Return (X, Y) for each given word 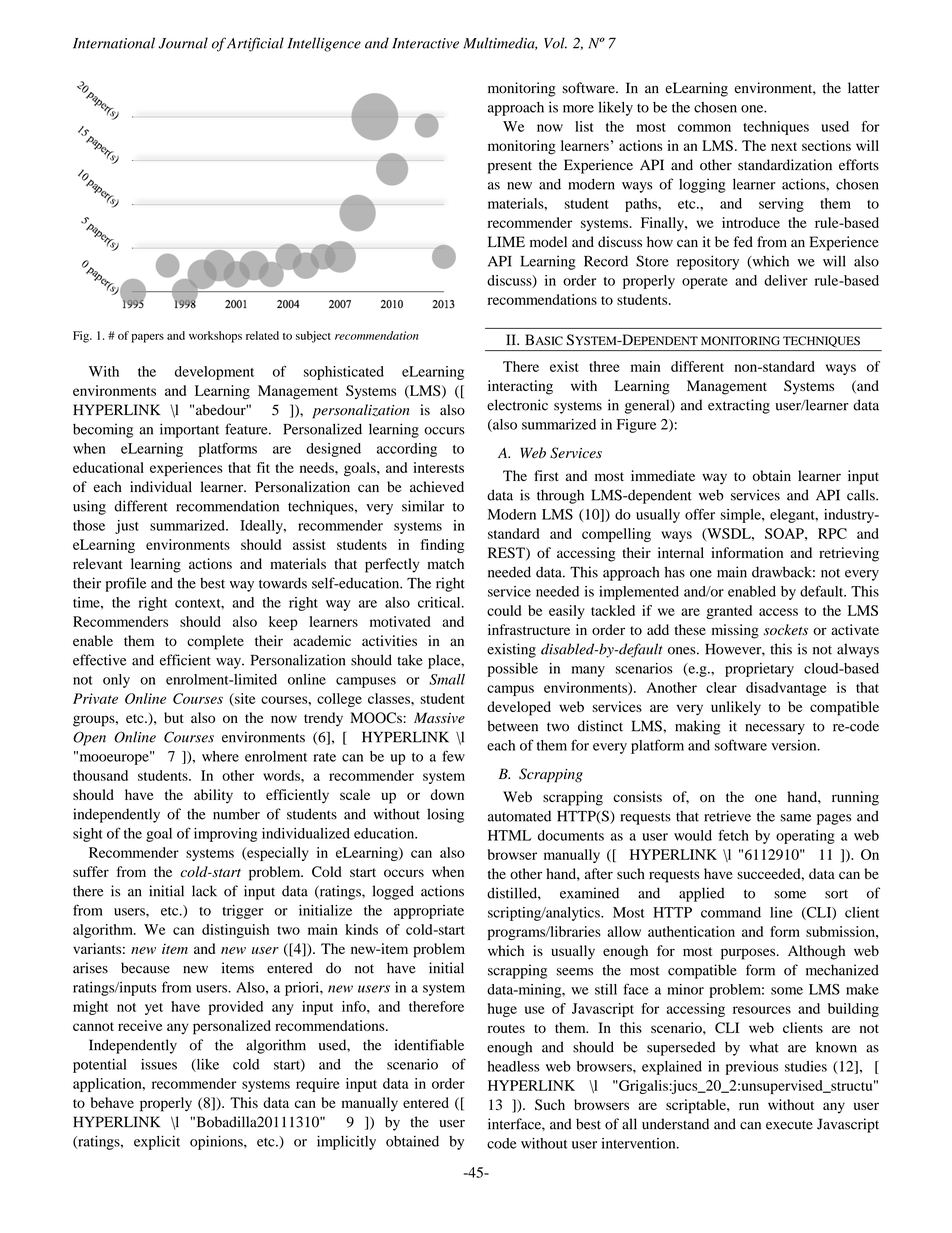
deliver (786, 280)
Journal (183, 43)
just (127, 527)
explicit (157, 1142)
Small (447, 679)
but (174, 717)
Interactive (425, 43)
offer (700, 514)
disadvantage (786, 689)
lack (204, 891)
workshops (215, 337)
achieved (437, 486)
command (731, 912)
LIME (506, 241)
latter (863, 88)
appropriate (429, 912)
